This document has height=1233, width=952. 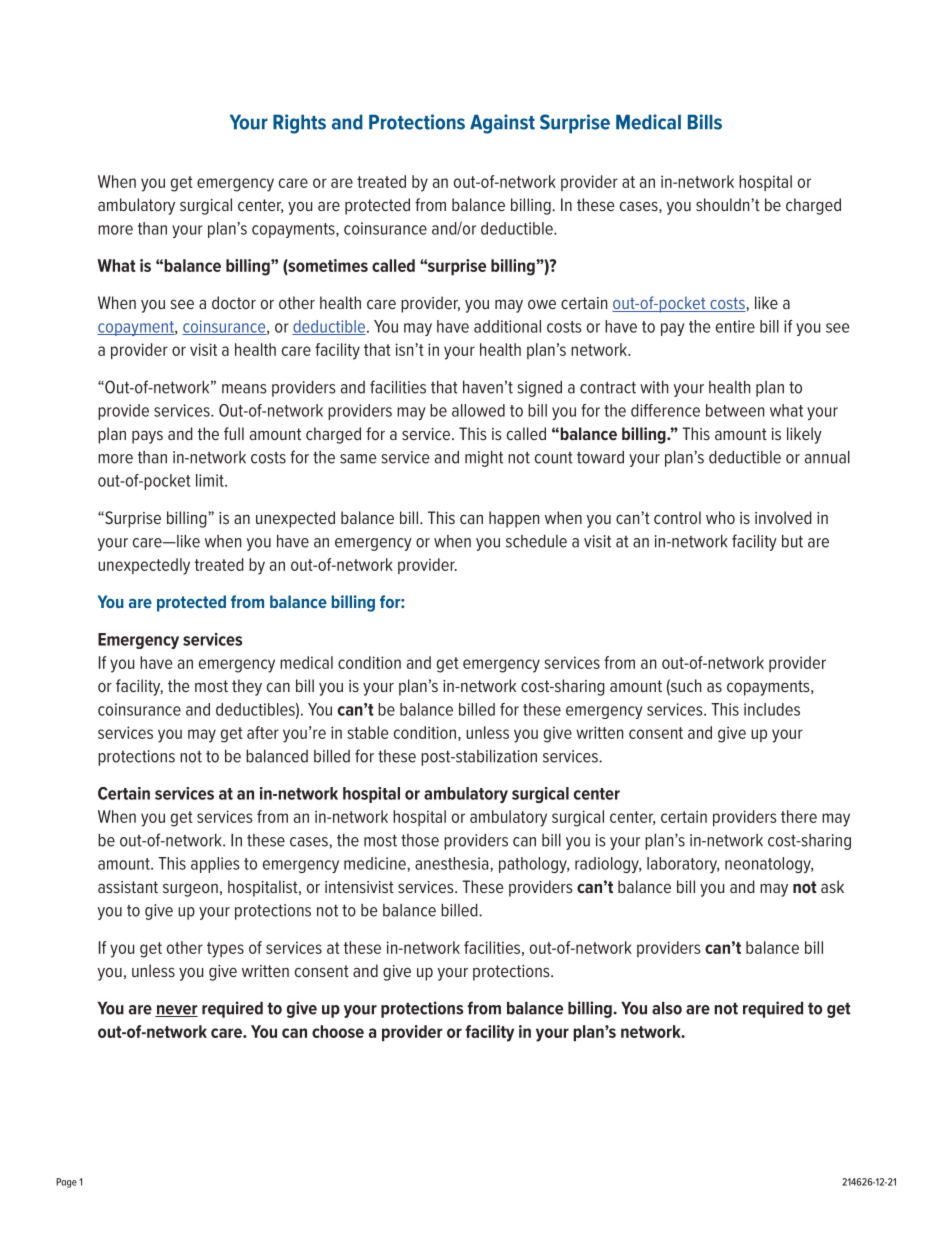 What do you see at coordinates (215, 865) in the document?
I see `applies` at bounding box center [215, 865].
